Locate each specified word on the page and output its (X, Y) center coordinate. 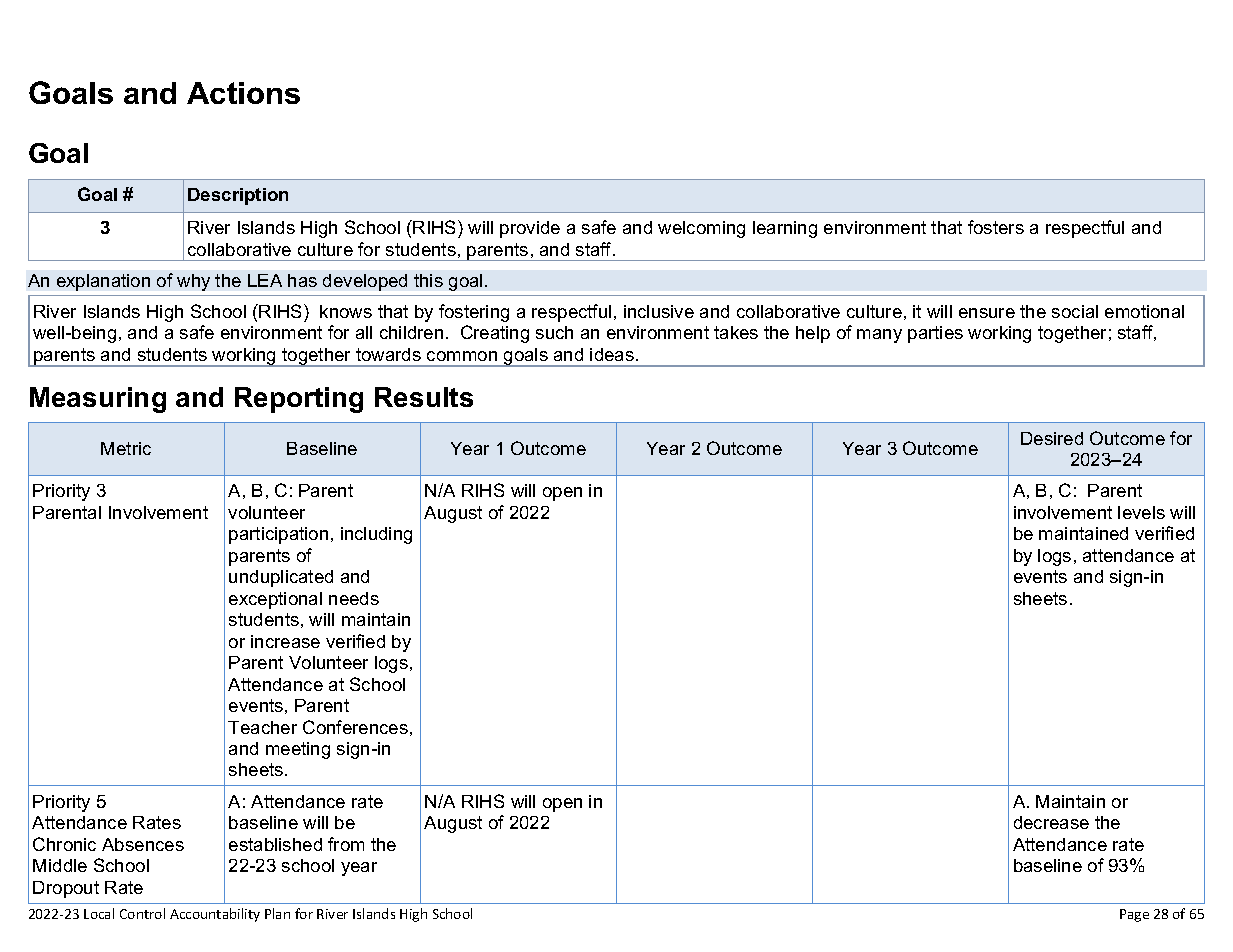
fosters (996, 227)
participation (278, 535)
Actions (243, 93)
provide (530, 229)
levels (1141, 512)
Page (1134, 915)
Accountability (215, 915)
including (376, 535)
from (346, 844)
